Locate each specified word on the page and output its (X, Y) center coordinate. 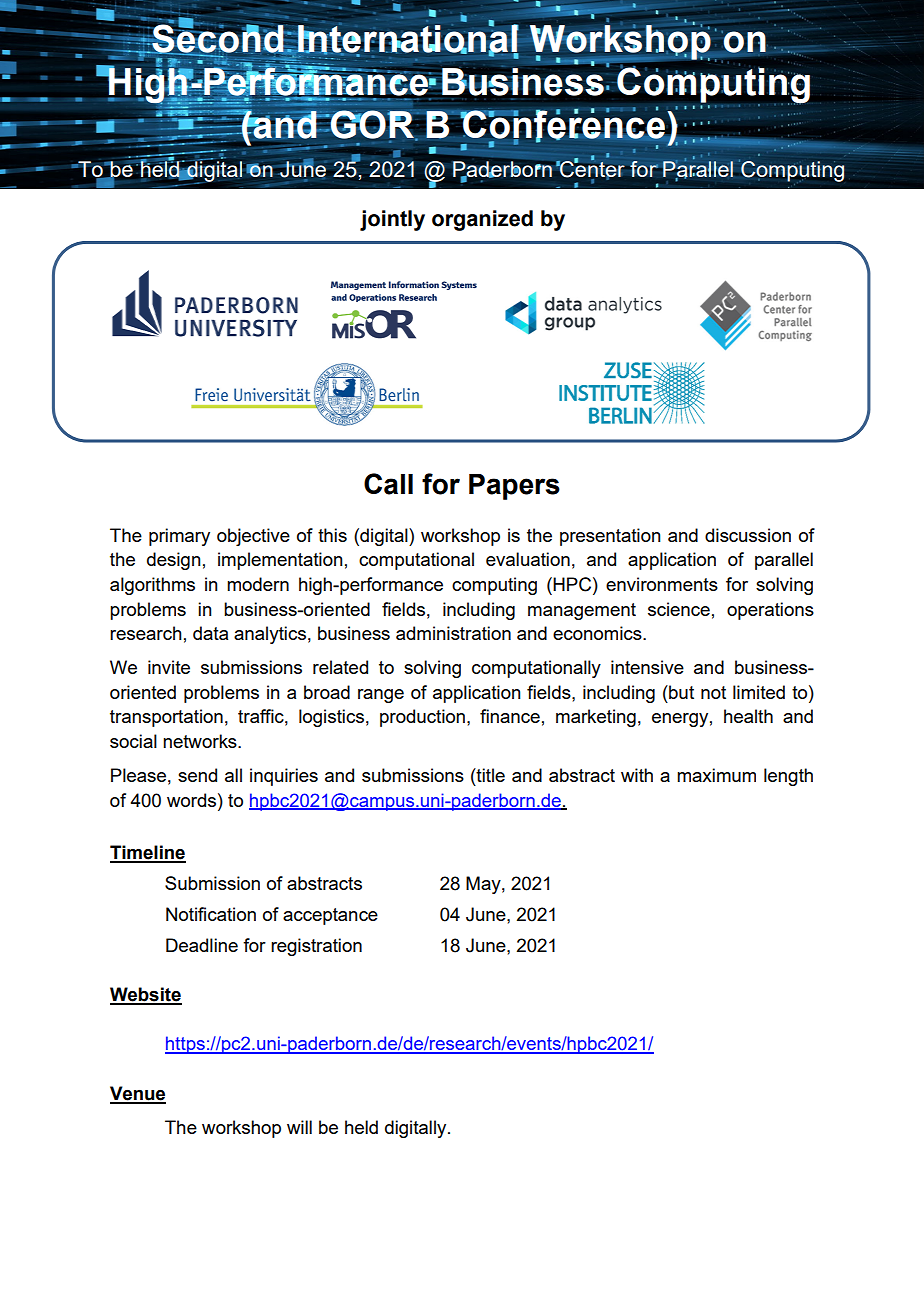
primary (179, 537)
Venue (138, 1094)
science (679, 609)
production (422, 718)
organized (482, 220)
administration (453, 633)
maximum (716, 775)
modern (258, 584)
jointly (392, 220)
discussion (748, 535)
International (407, 39)
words (193, 800)
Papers (514, 487)
